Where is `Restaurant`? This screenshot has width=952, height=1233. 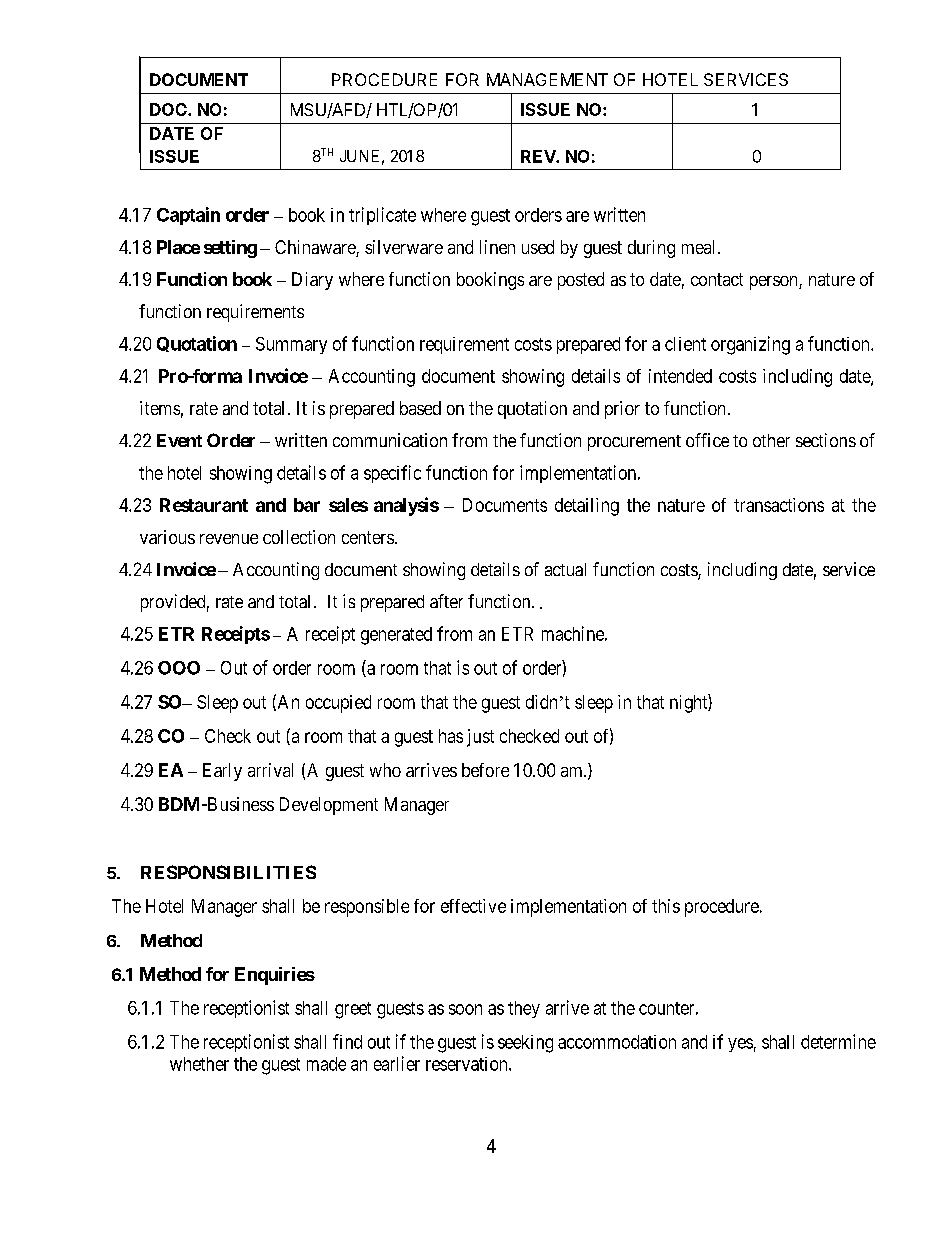 Restaurant is located at coordinates (204, 505).
